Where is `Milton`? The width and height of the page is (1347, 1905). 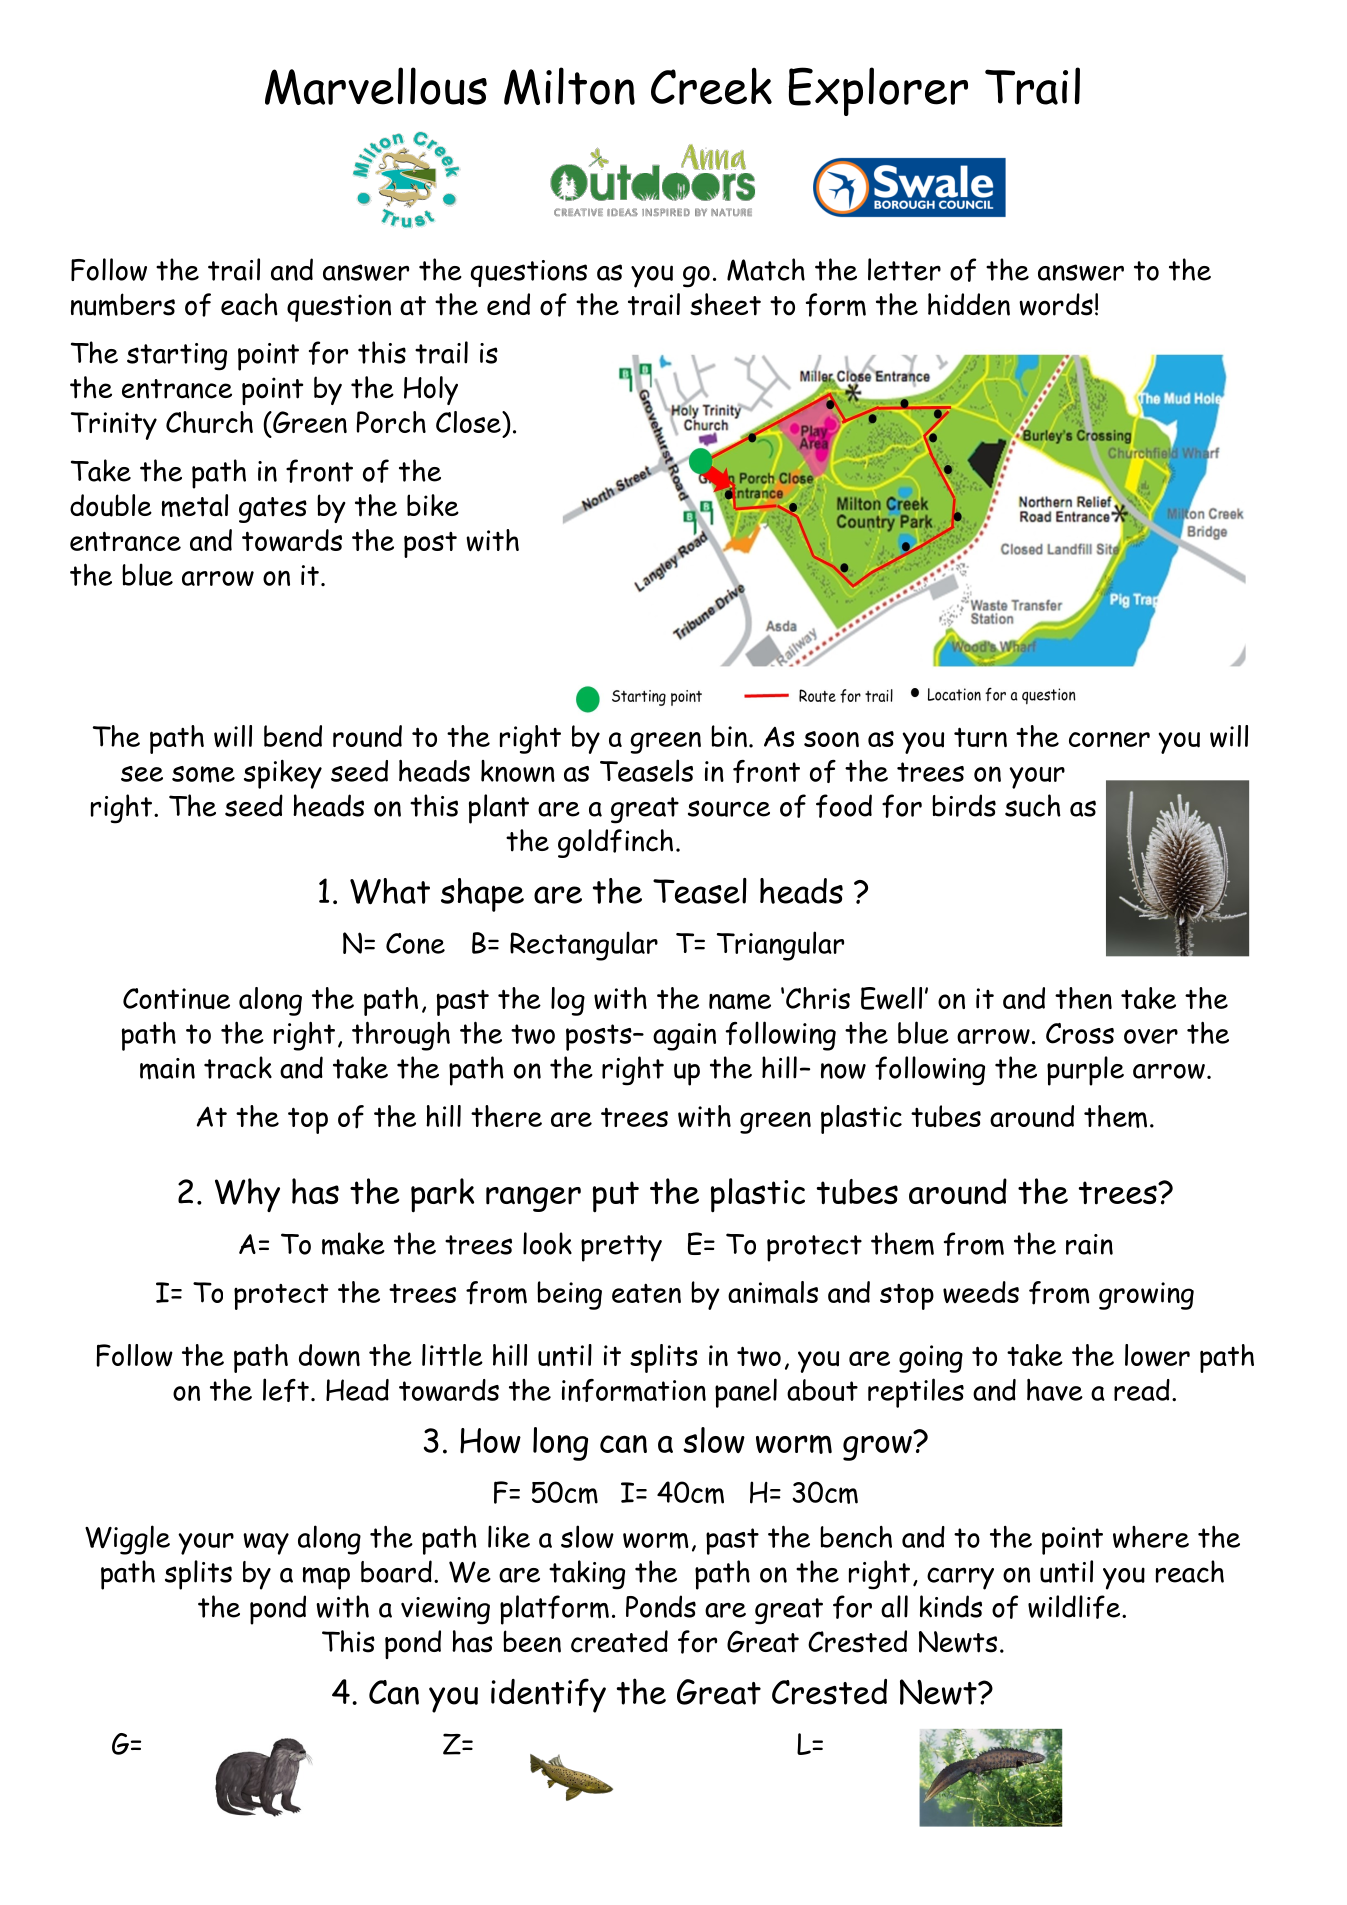 Milton is located at coordinates (569, 86).
